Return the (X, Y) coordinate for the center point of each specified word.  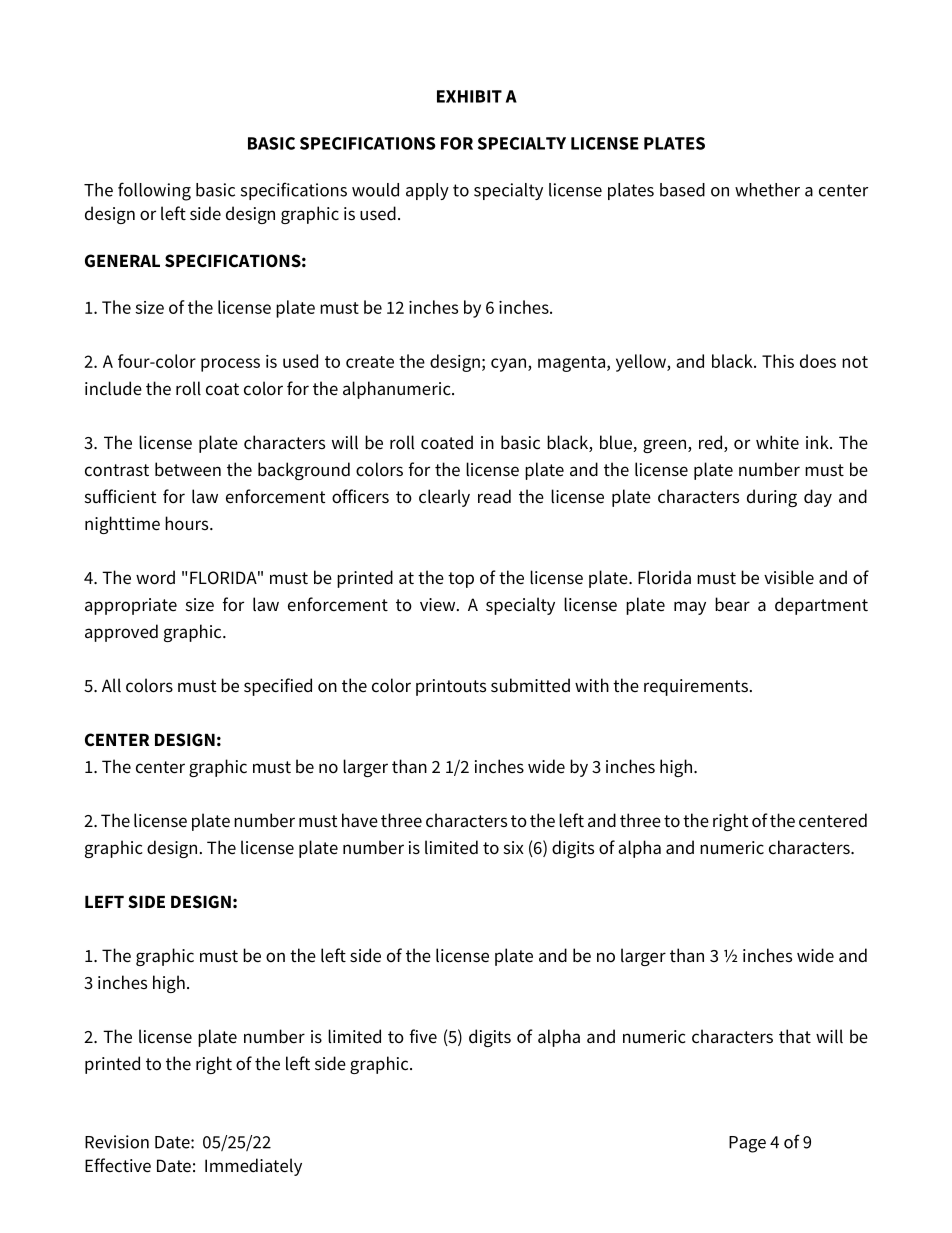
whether (767, 190)
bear (732, 604)
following (154, 191)
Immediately (253, 1167)
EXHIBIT (469, 96)
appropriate (131, 606)
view (439, 605)
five (423, 1036)
